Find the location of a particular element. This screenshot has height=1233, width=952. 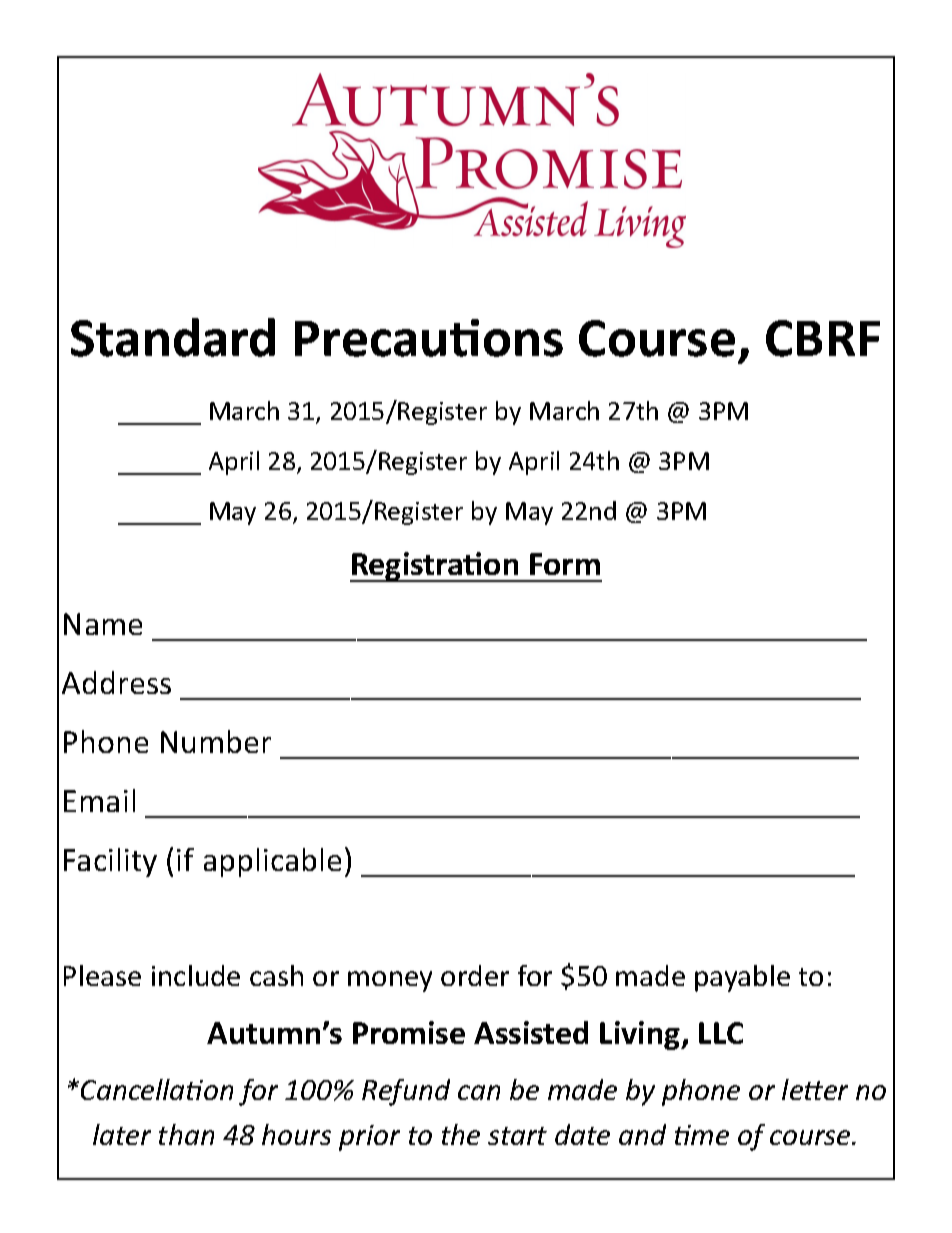

Address is located at coordinates (116, 682).
